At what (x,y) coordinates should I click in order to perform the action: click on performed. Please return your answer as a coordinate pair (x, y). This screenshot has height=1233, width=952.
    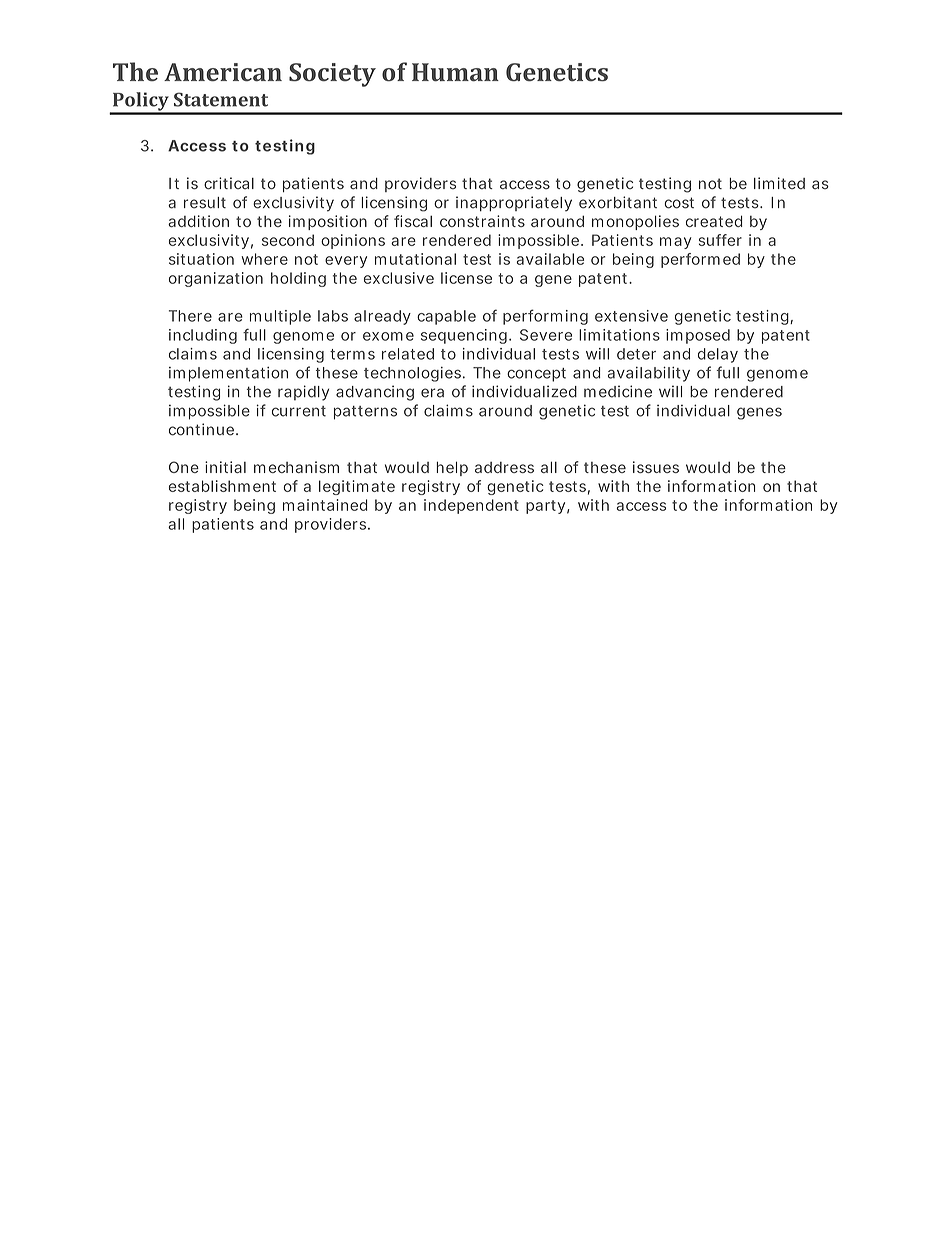
    Looking at the image, I should click on (700, 260).
